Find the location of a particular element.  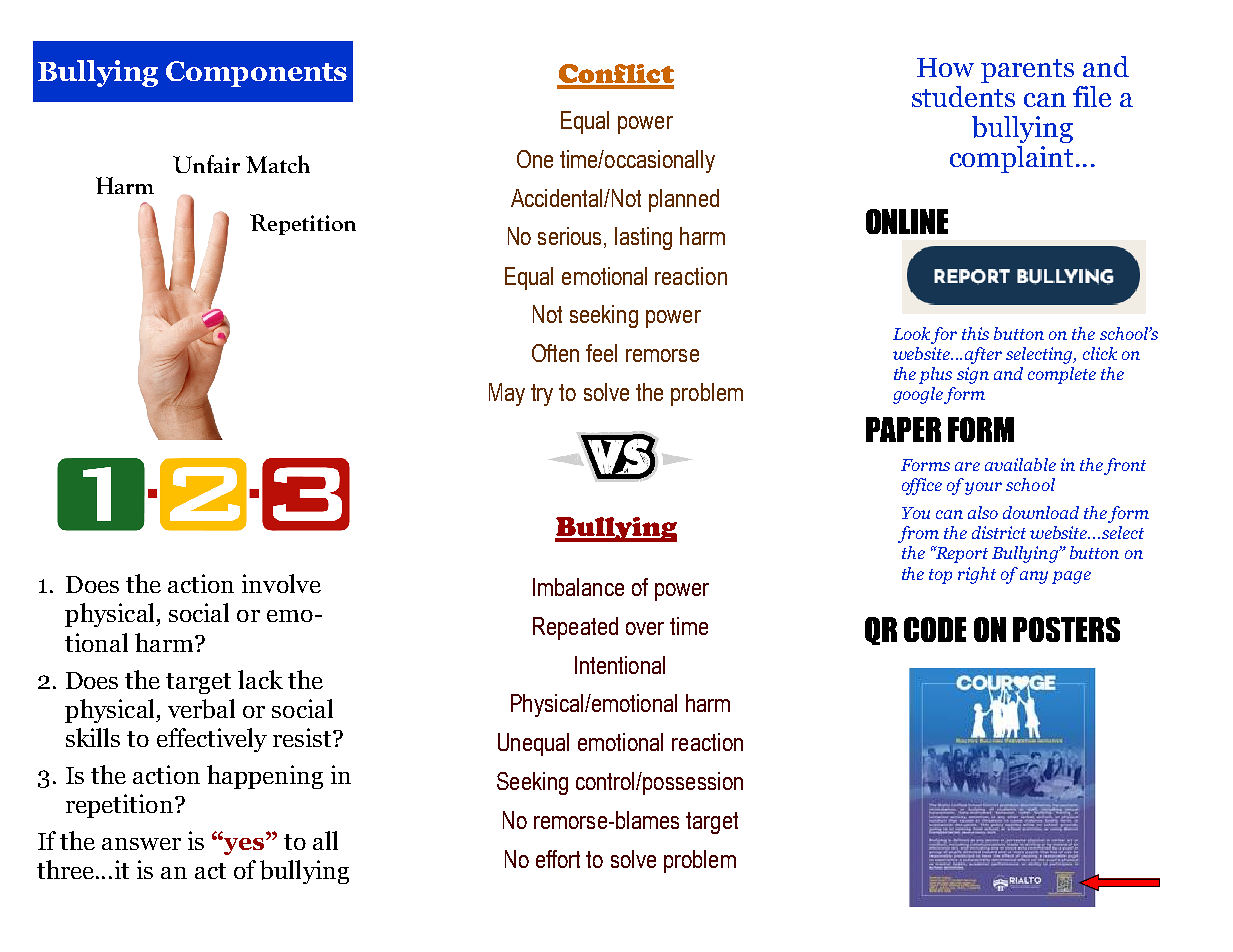

involve is located at coordinates (281, 583).
